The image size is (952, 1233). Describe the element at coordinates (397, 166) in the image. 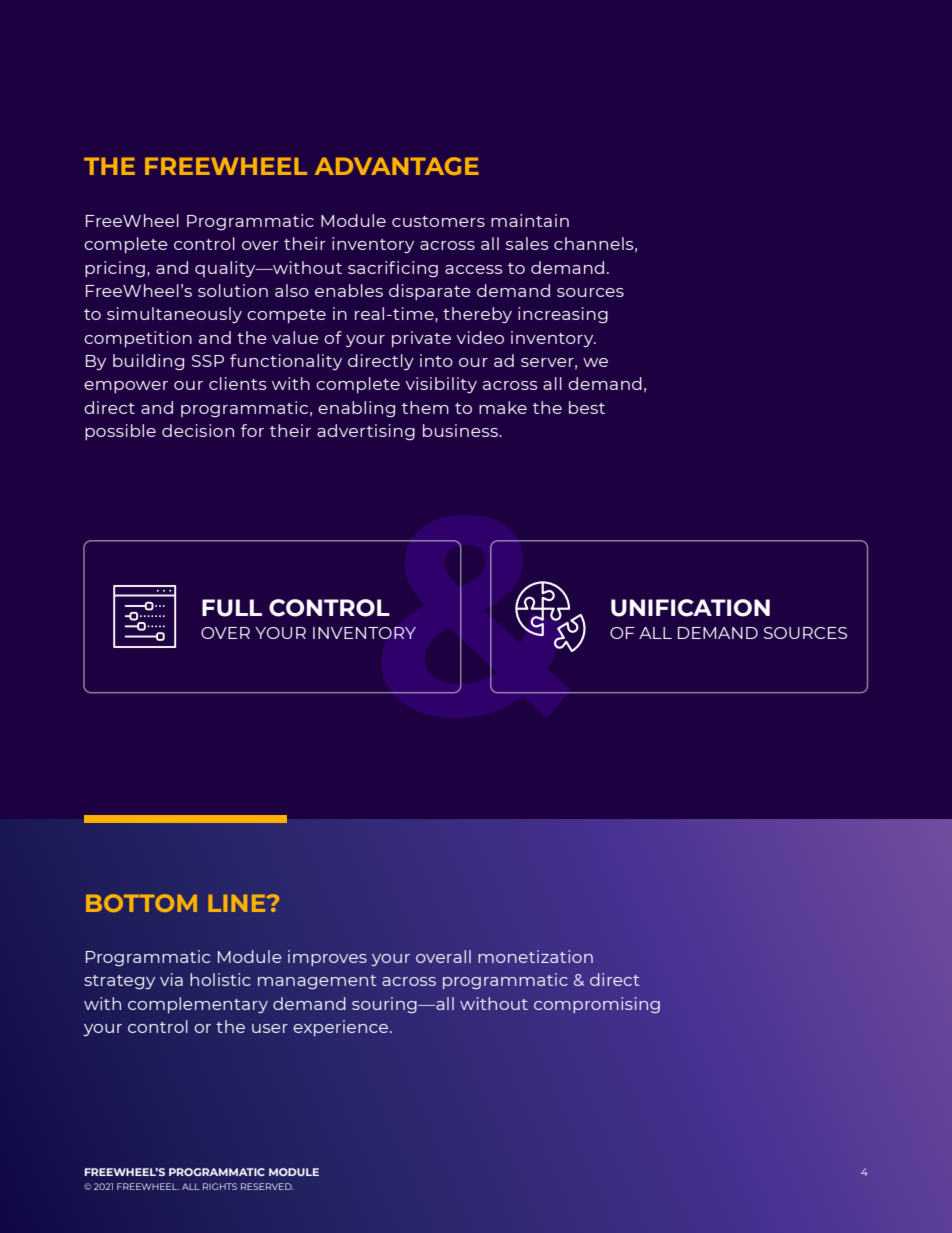

I see `ADVANTAGE` at that location.
